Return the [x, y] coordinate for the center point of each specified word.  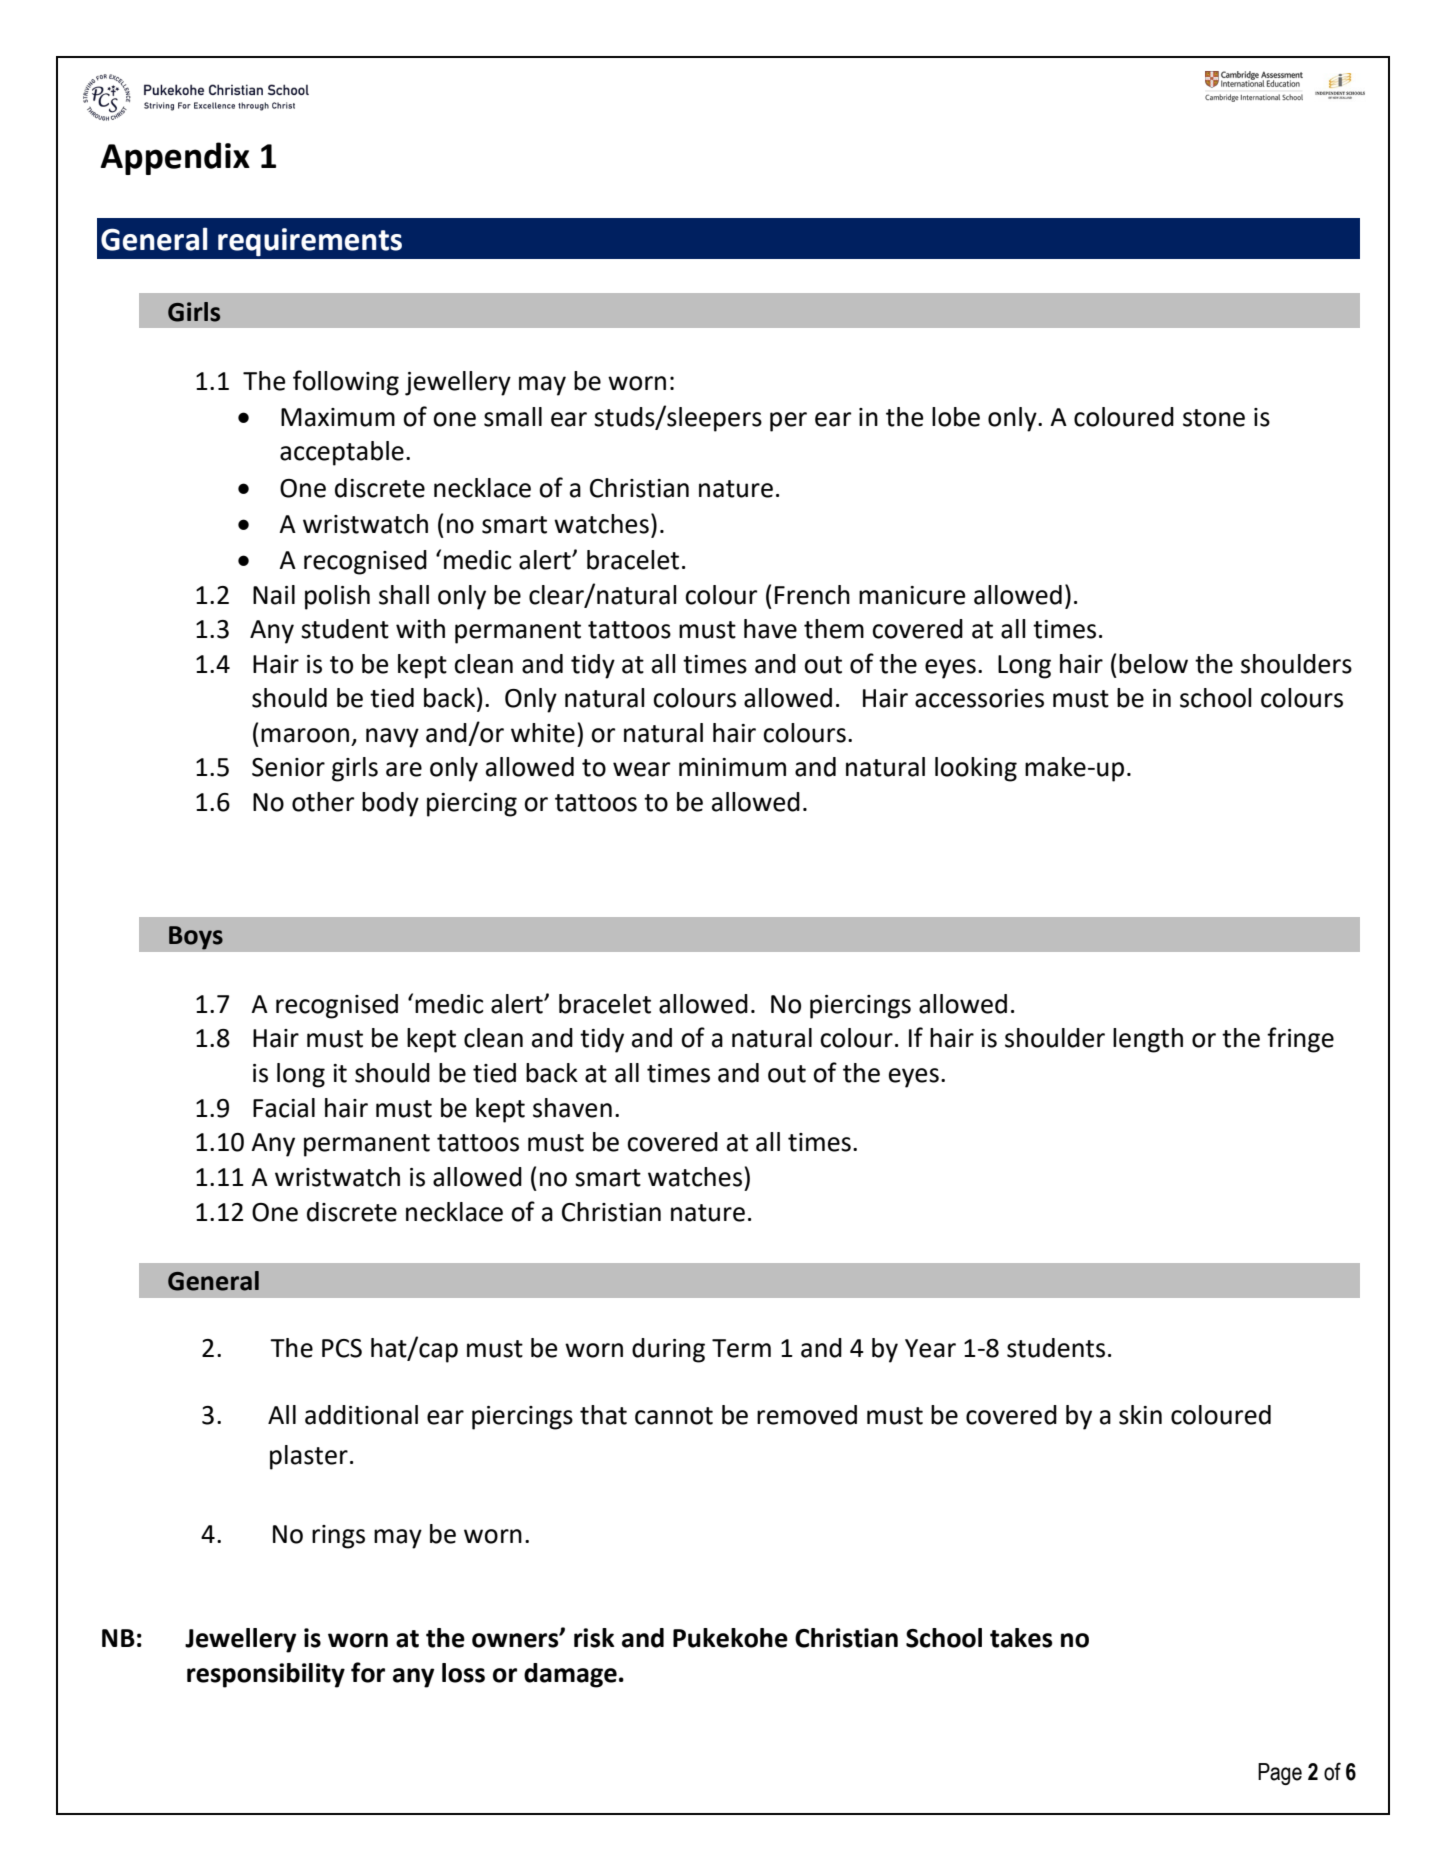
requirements [310, 242]
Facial [284, 1108]
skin [1140, 1415]
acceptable [342, 453]
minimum [732, 767]
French [812, 595]
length [1148, 1040]
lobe [956, 417]
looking [976, 769]
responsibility [266, 1675]
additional [361, 1415]
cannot [674, 1416]
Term [741, 1348]
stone [1214, 418]
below [1153, 664]
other [323, 802]
